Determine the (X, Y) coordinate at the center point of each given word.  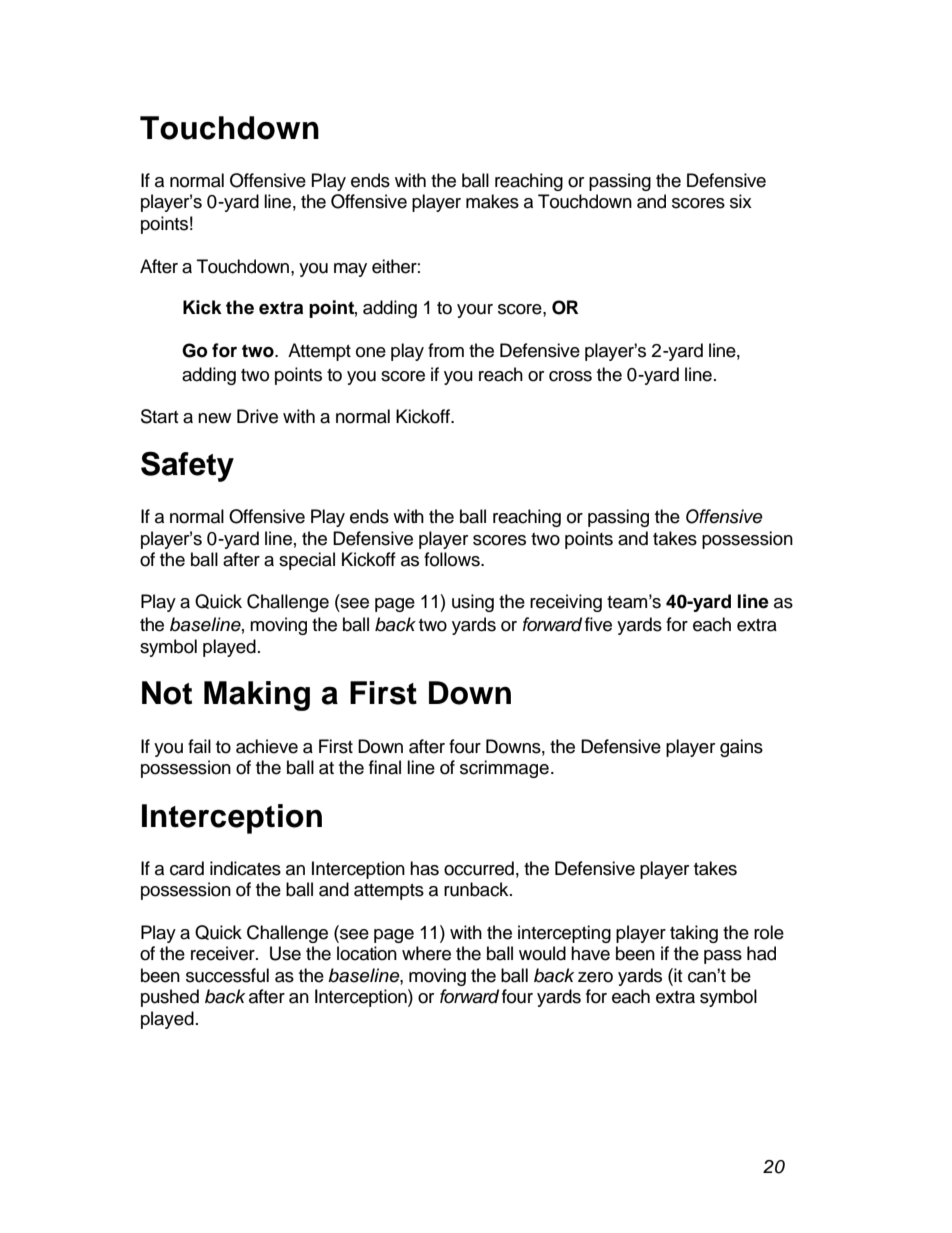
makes (492, 201)
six (741, 201)
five (598, 624)
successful (227, 975)
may (350, 270)
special (307, 561)
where (426, 953)
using (473, 603)
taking (694, 934)
